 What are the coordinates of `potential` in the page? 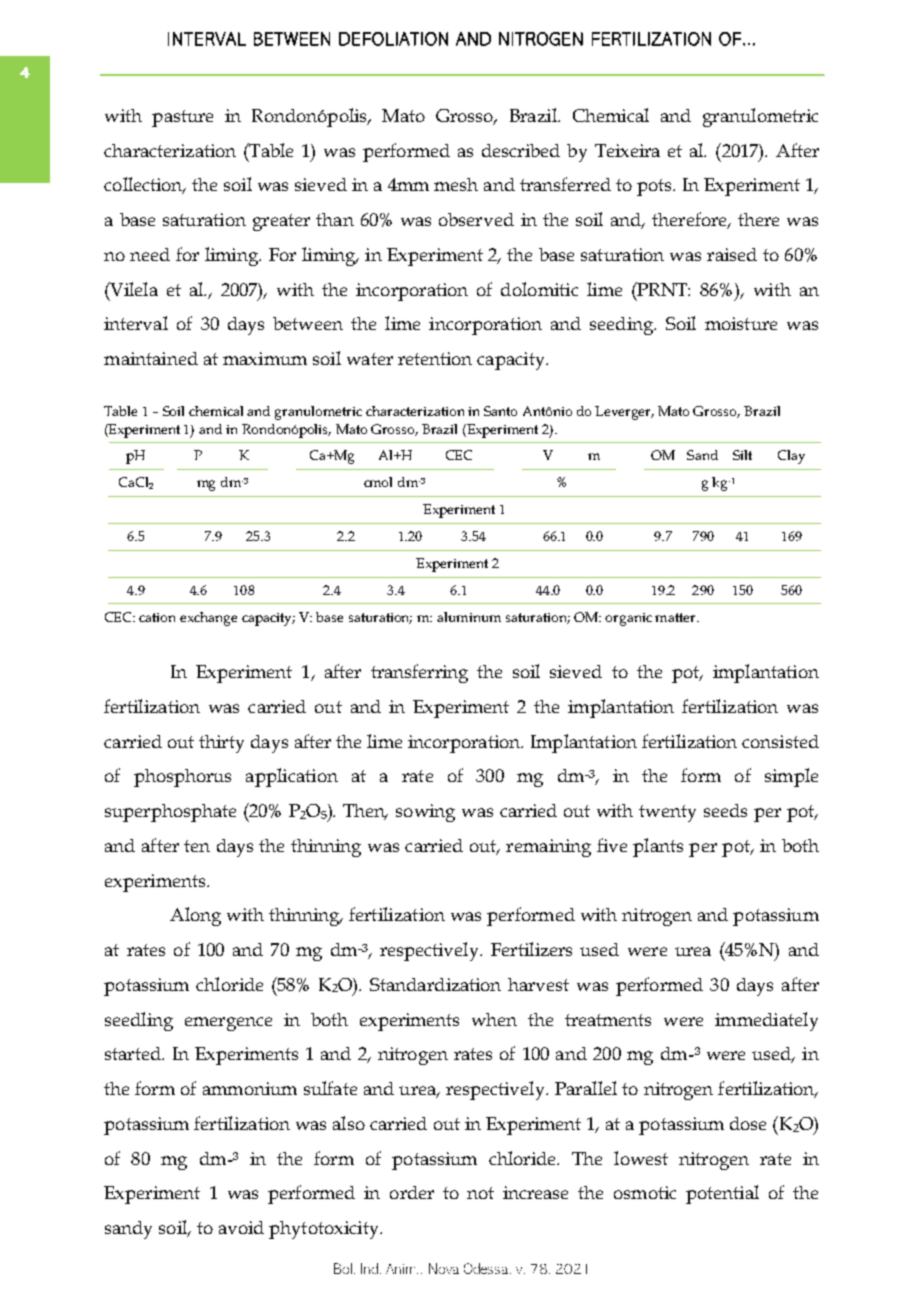 It's located at (722, 1194).
